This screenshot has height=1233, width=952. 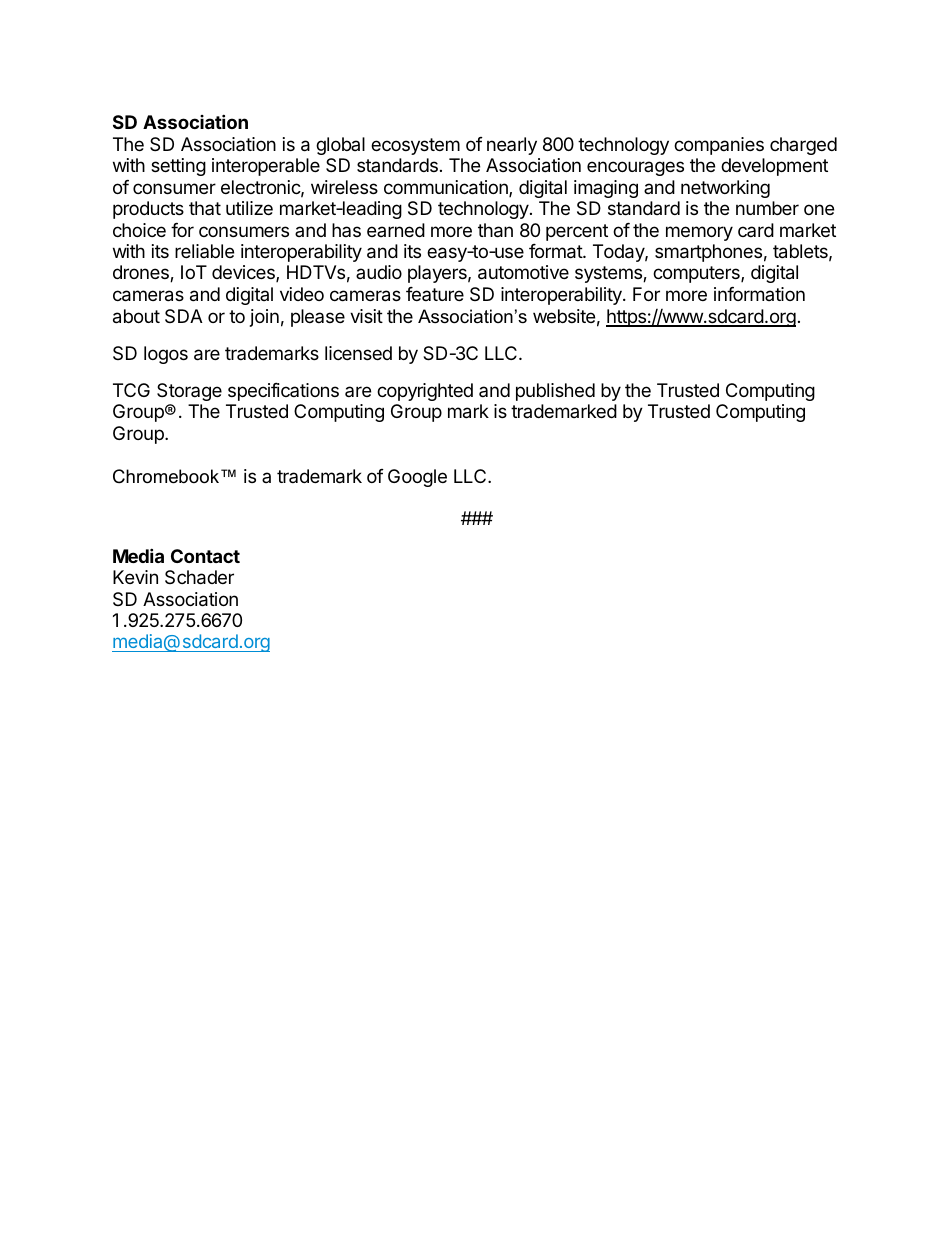 I want to click on Google, so click(x=417, y=478).
